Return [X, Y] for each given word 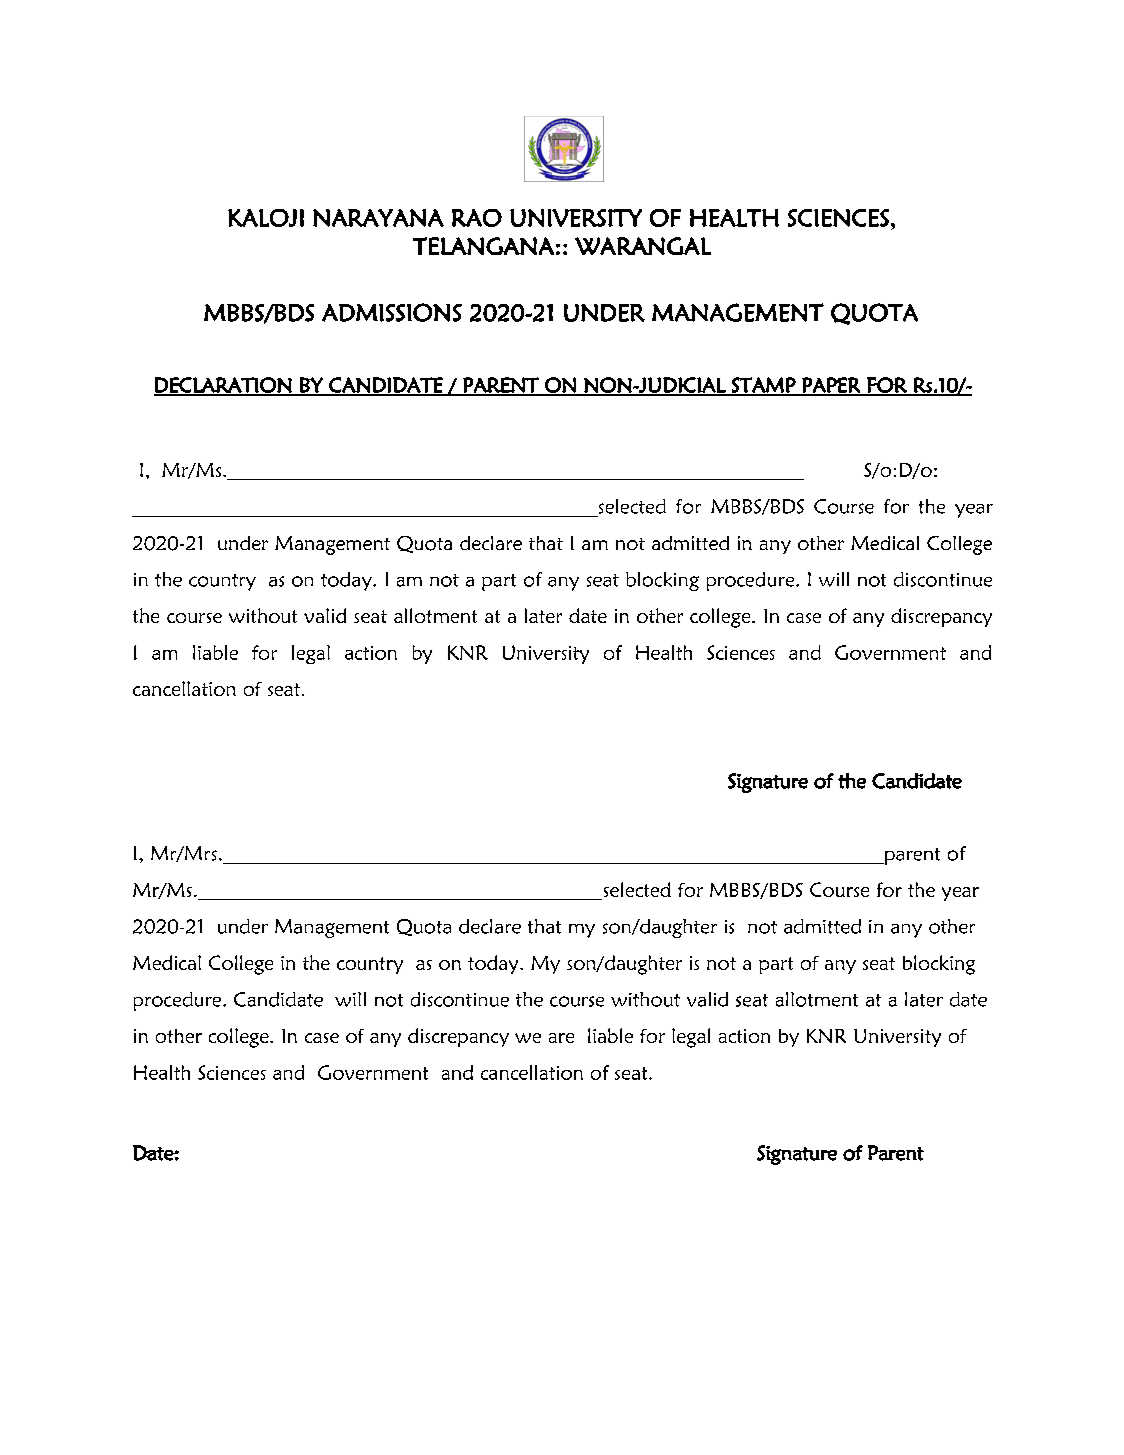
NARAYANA [378, 218]
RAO [477, 218]
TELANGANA [483, 246]
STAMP [764, 386]
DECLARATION [224, 386]
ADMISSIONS [392, 312]
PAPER [831, 386]
